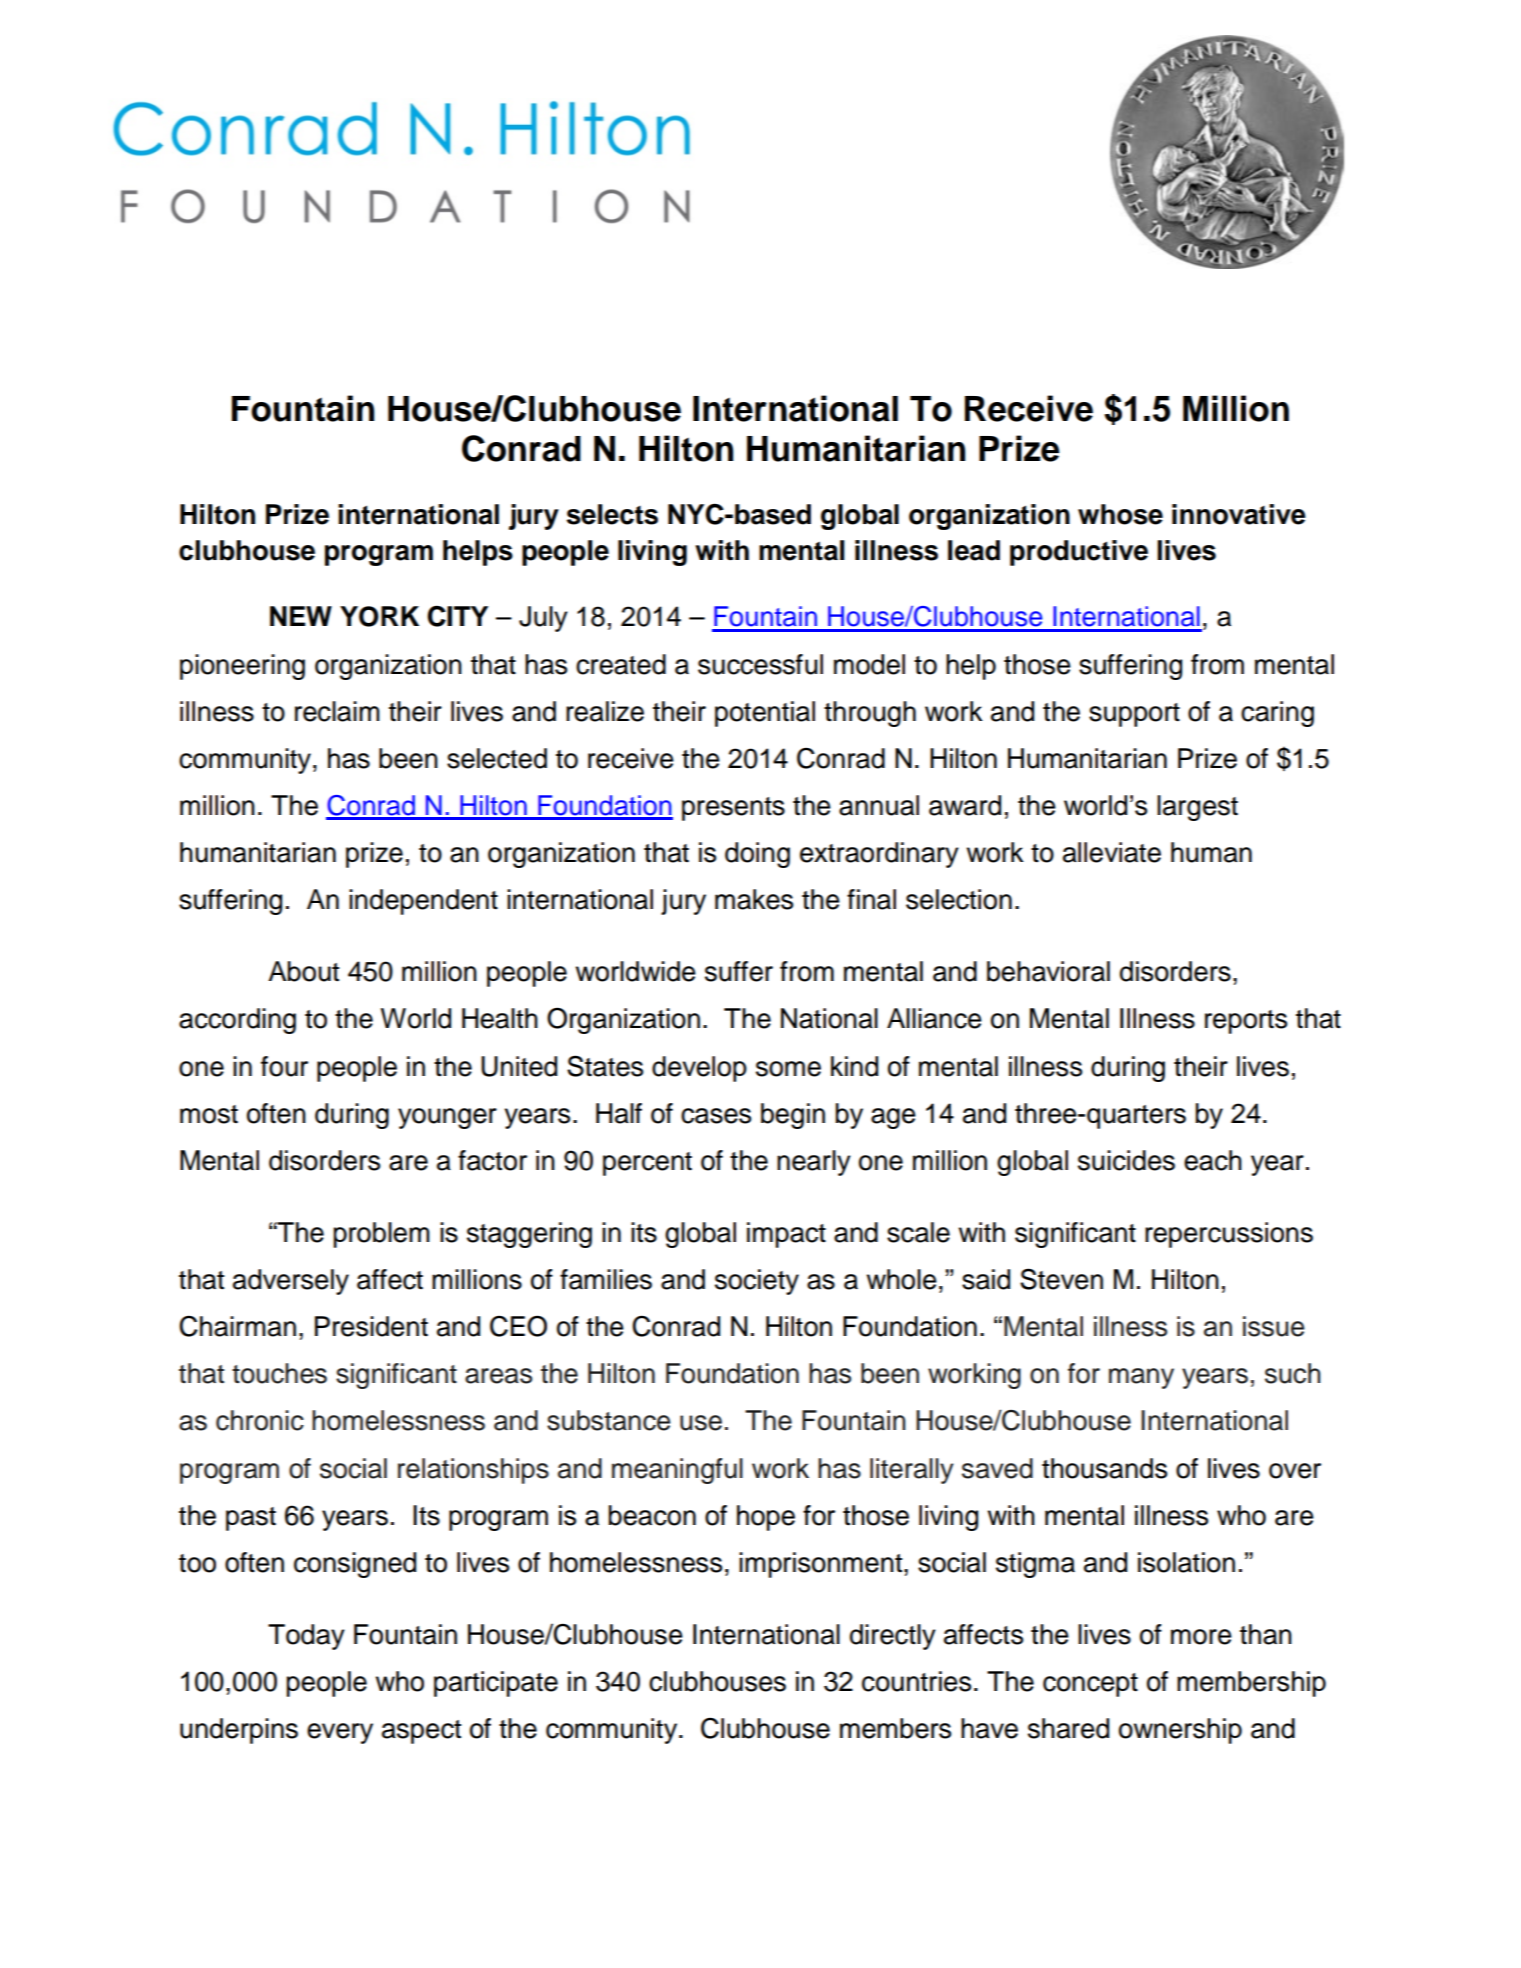  What do you see at coordinates (1120, 514) in the screenshot?
I see `whose` at bounding box center [1120, 514].
